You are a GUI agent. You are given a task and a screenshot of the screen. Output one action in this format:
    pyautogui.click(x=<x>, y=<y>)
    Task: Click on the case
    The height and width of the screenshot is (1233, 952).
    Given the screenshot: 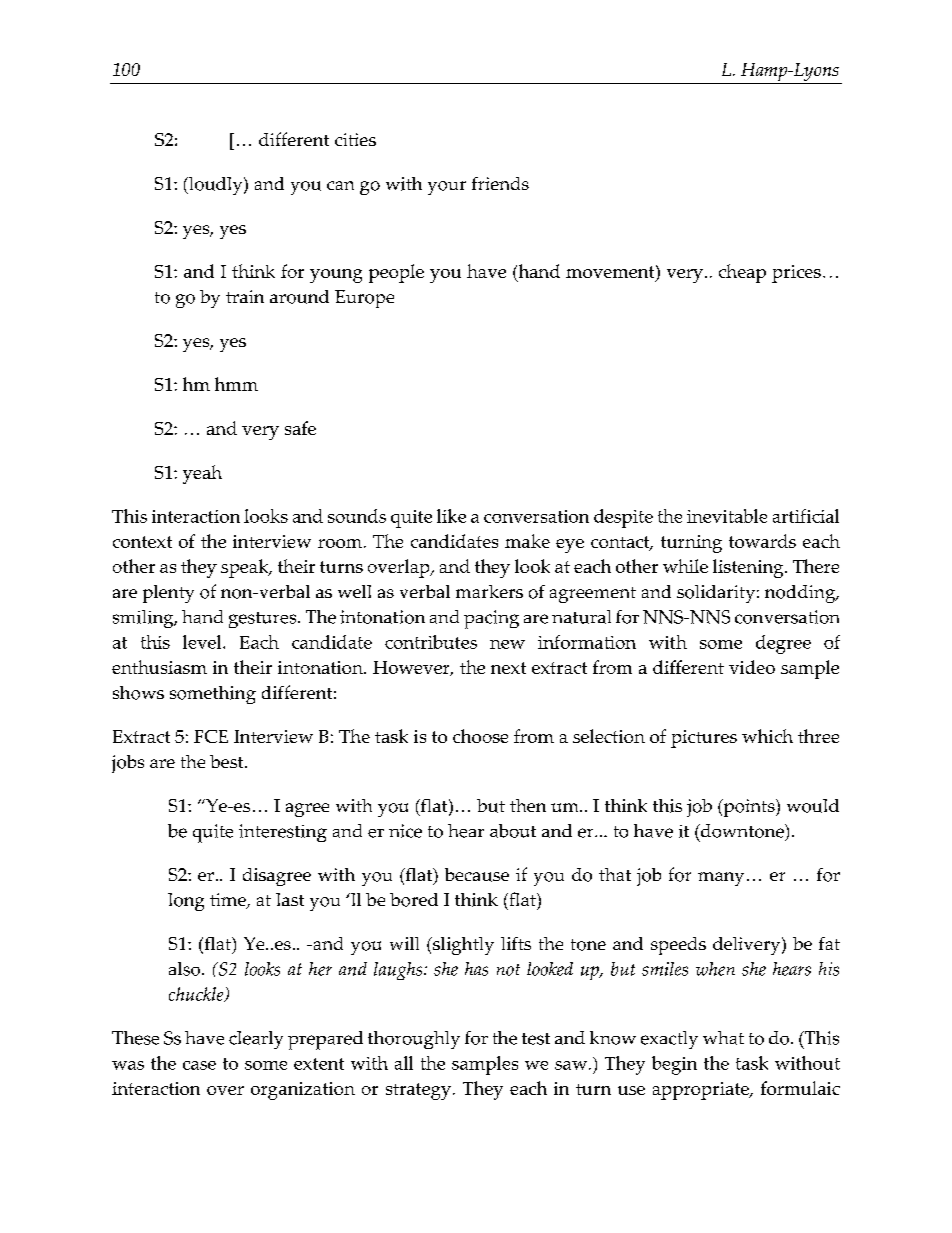 What is the action you would take?
    pyautogui.click(x=199, y=1065)
